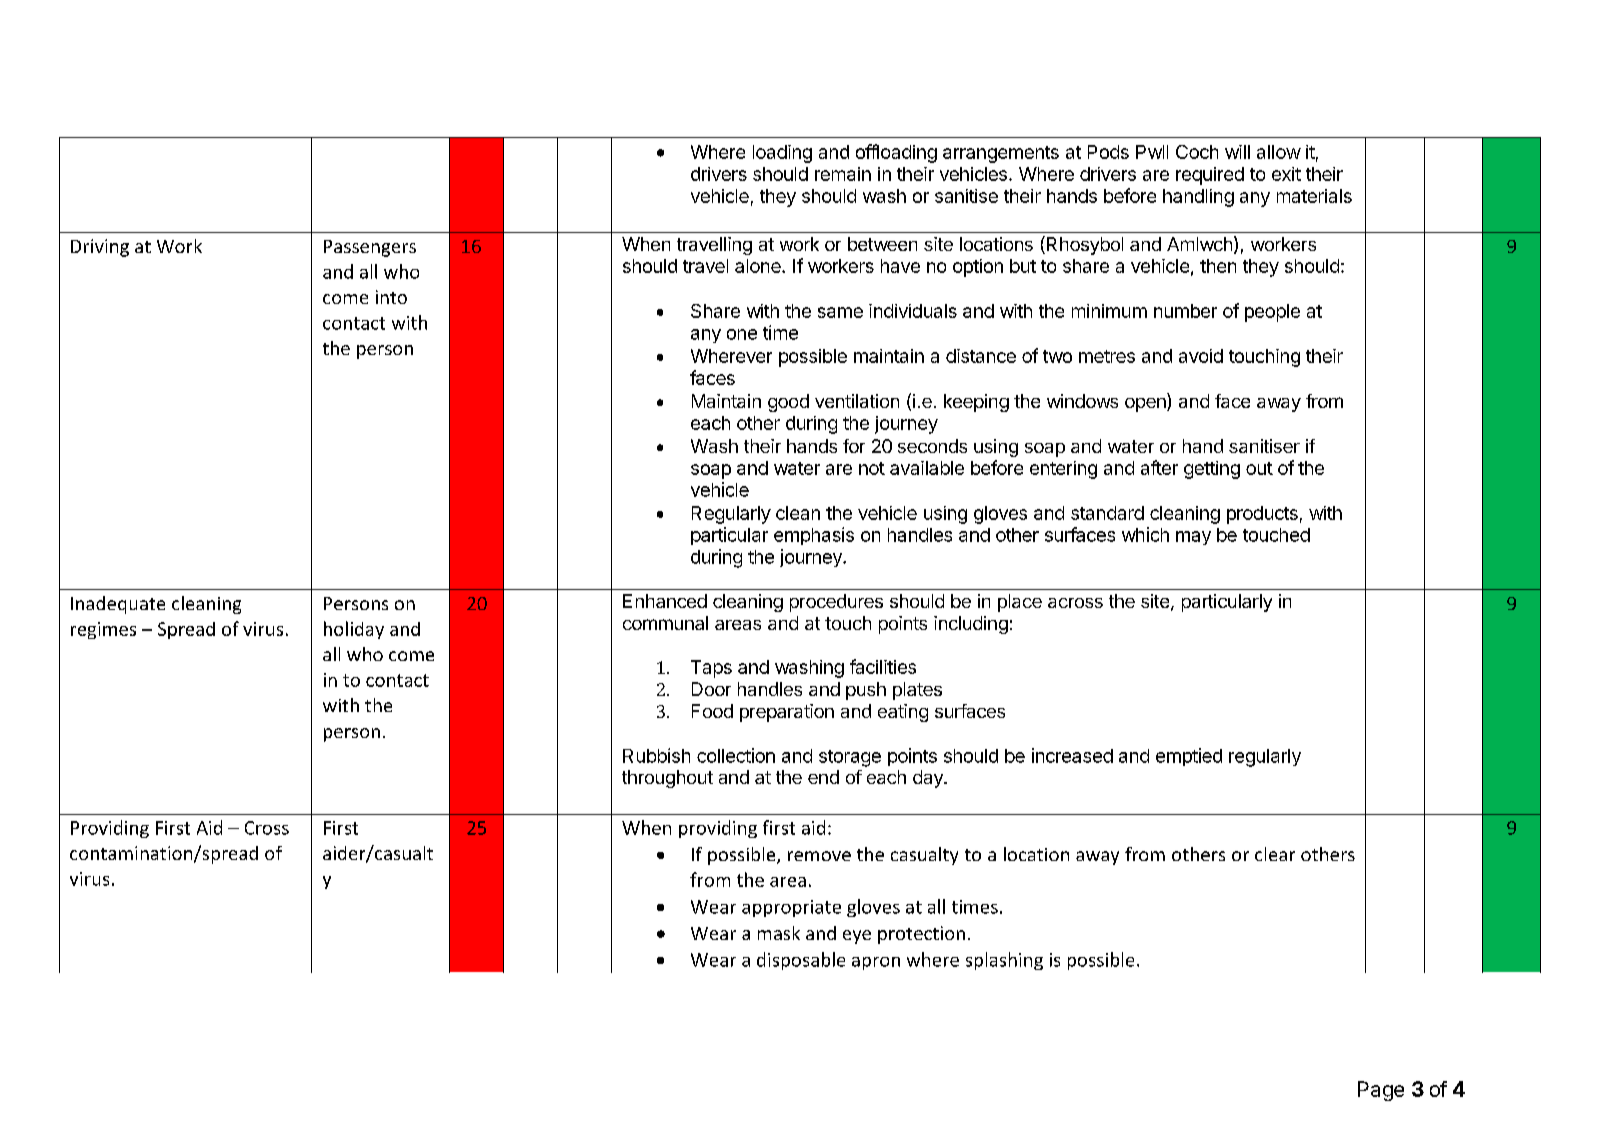  I want to click on throughout, so click(667, 779).
